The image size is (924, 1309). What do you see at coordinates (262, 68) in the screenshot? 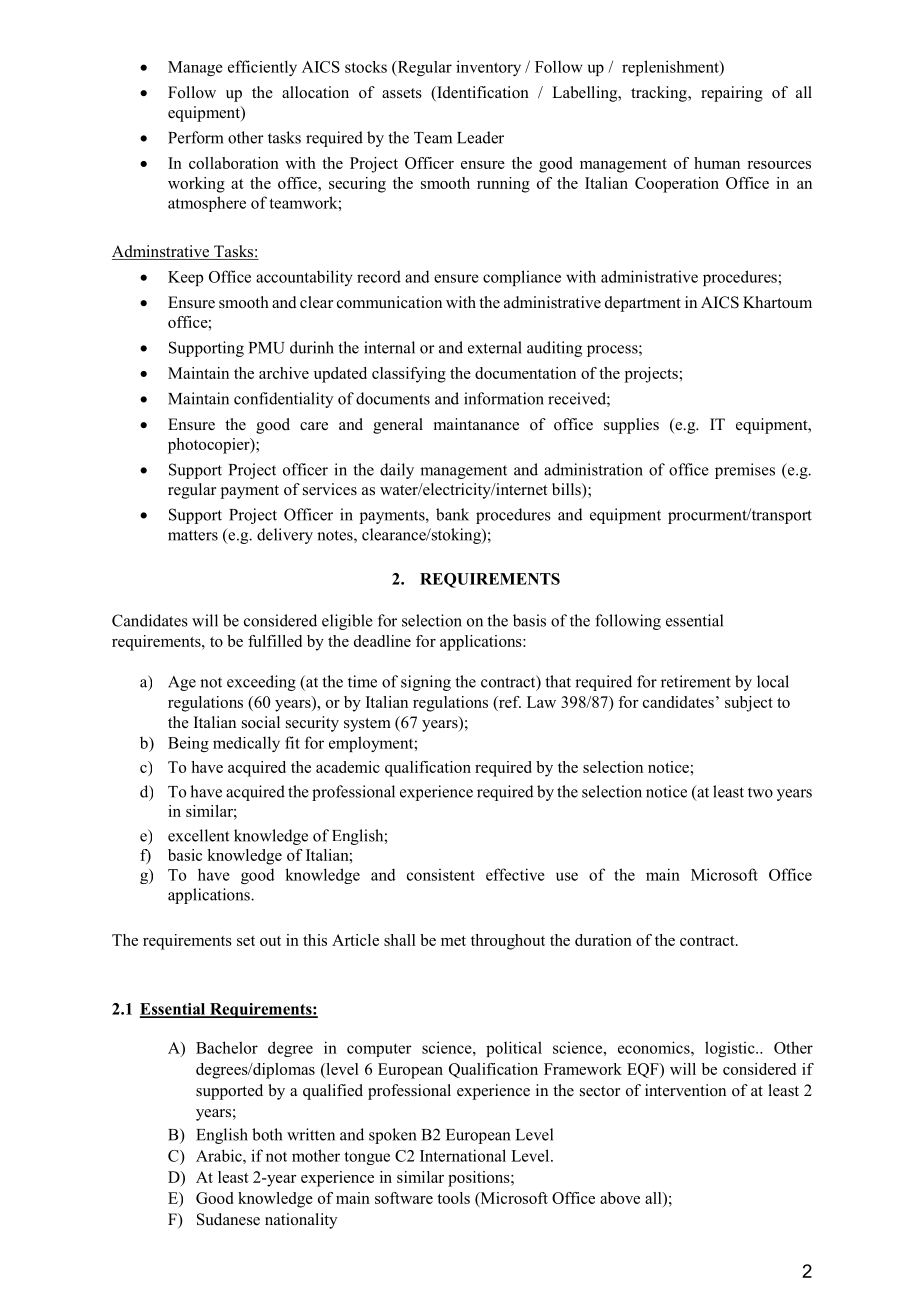
I see `efficiently` at bounding box center [262, 68].
